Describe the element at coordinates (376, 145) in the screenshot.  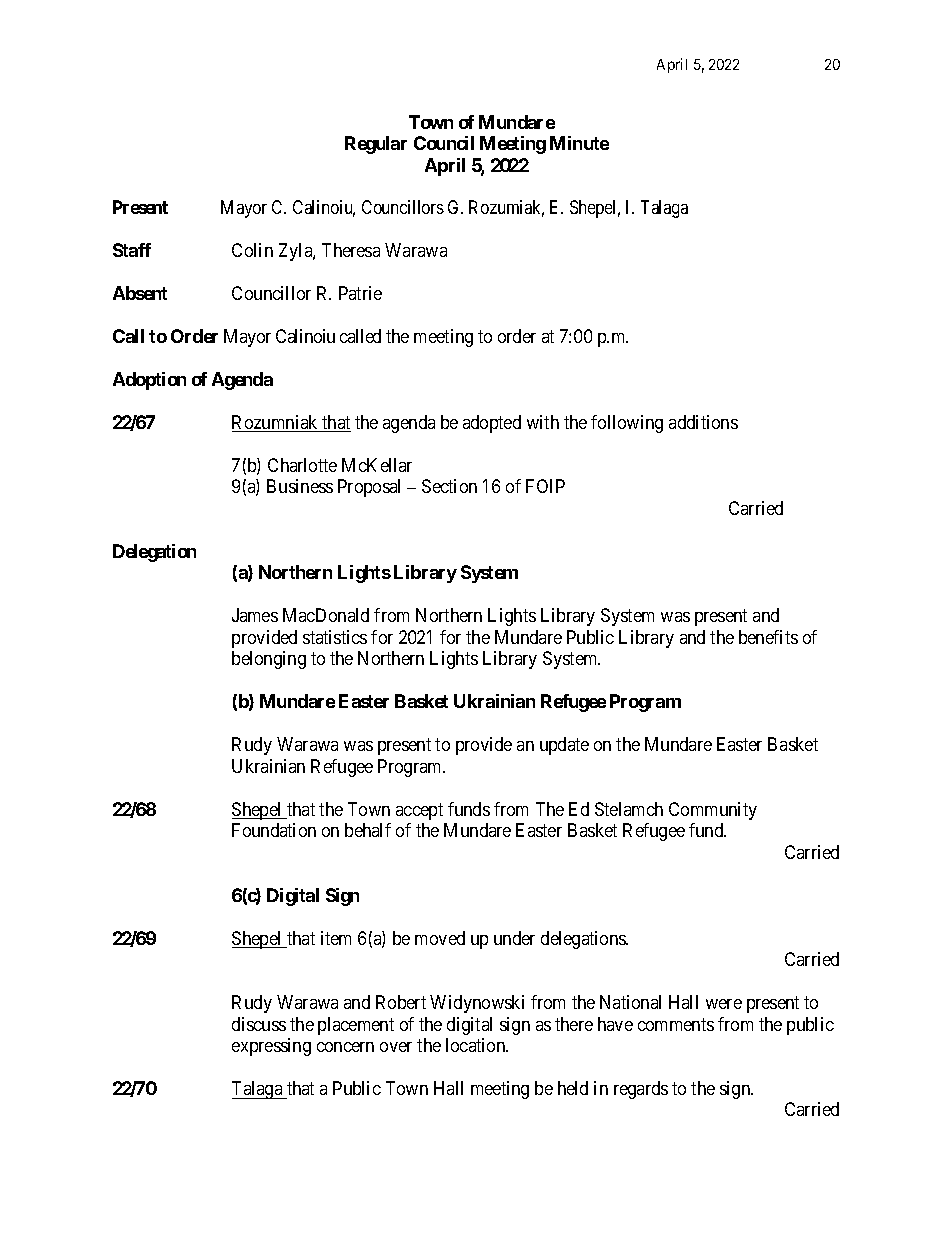
I see `Regular` at that location.
